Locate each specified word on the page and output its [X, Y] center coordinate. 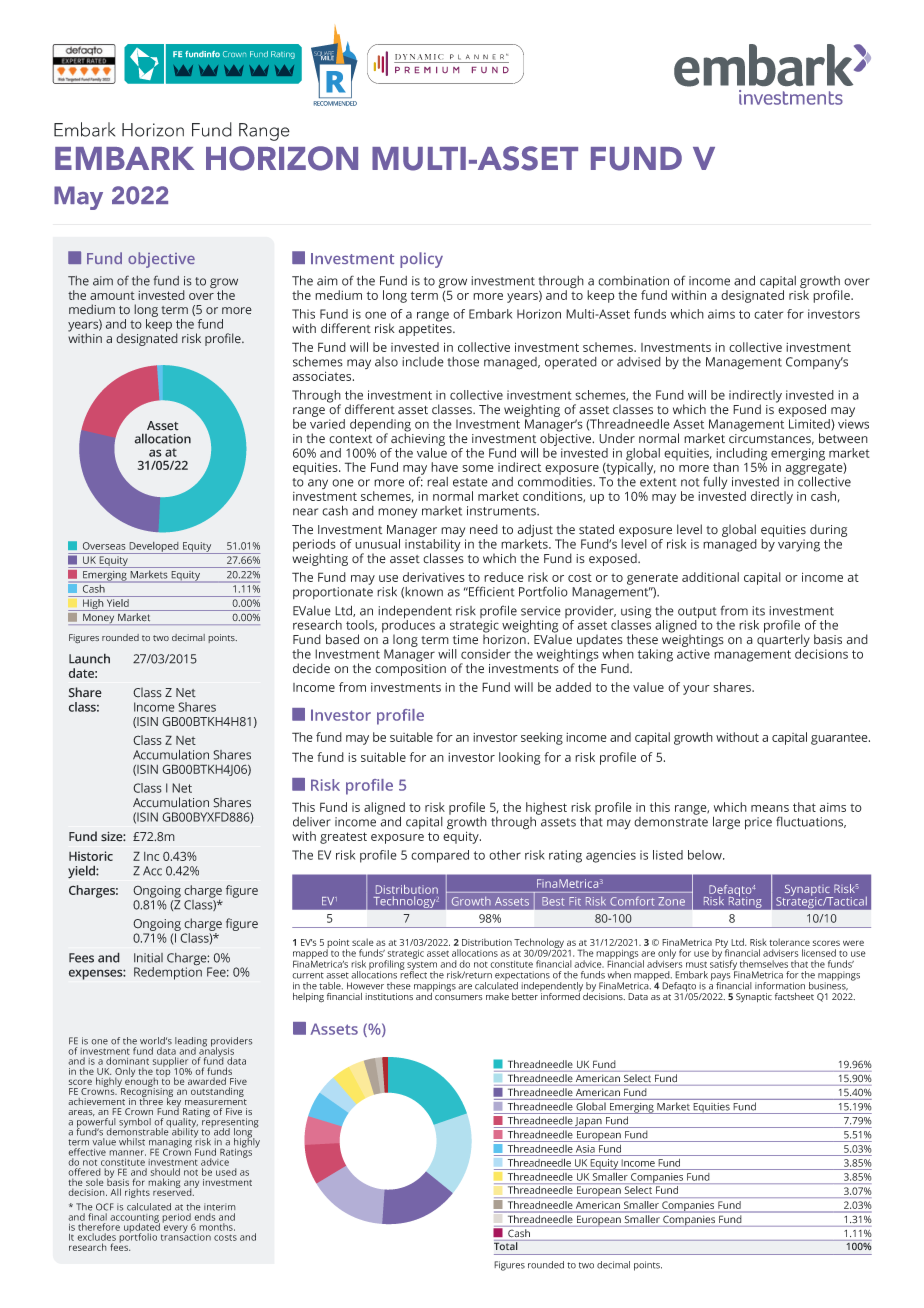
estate [470, 482]
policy [421, 260]
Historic [91, 856]
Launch [89, 658]
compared [440, 856]
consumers [459, 998]
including [741, 455]
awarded [207, 1081]
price [758, 823]
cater [768, 314]
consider [486, 654]
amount [112, 295]
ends [204, 1217]
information [780, 986]
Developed [154, 548]
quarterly [783, 639]
